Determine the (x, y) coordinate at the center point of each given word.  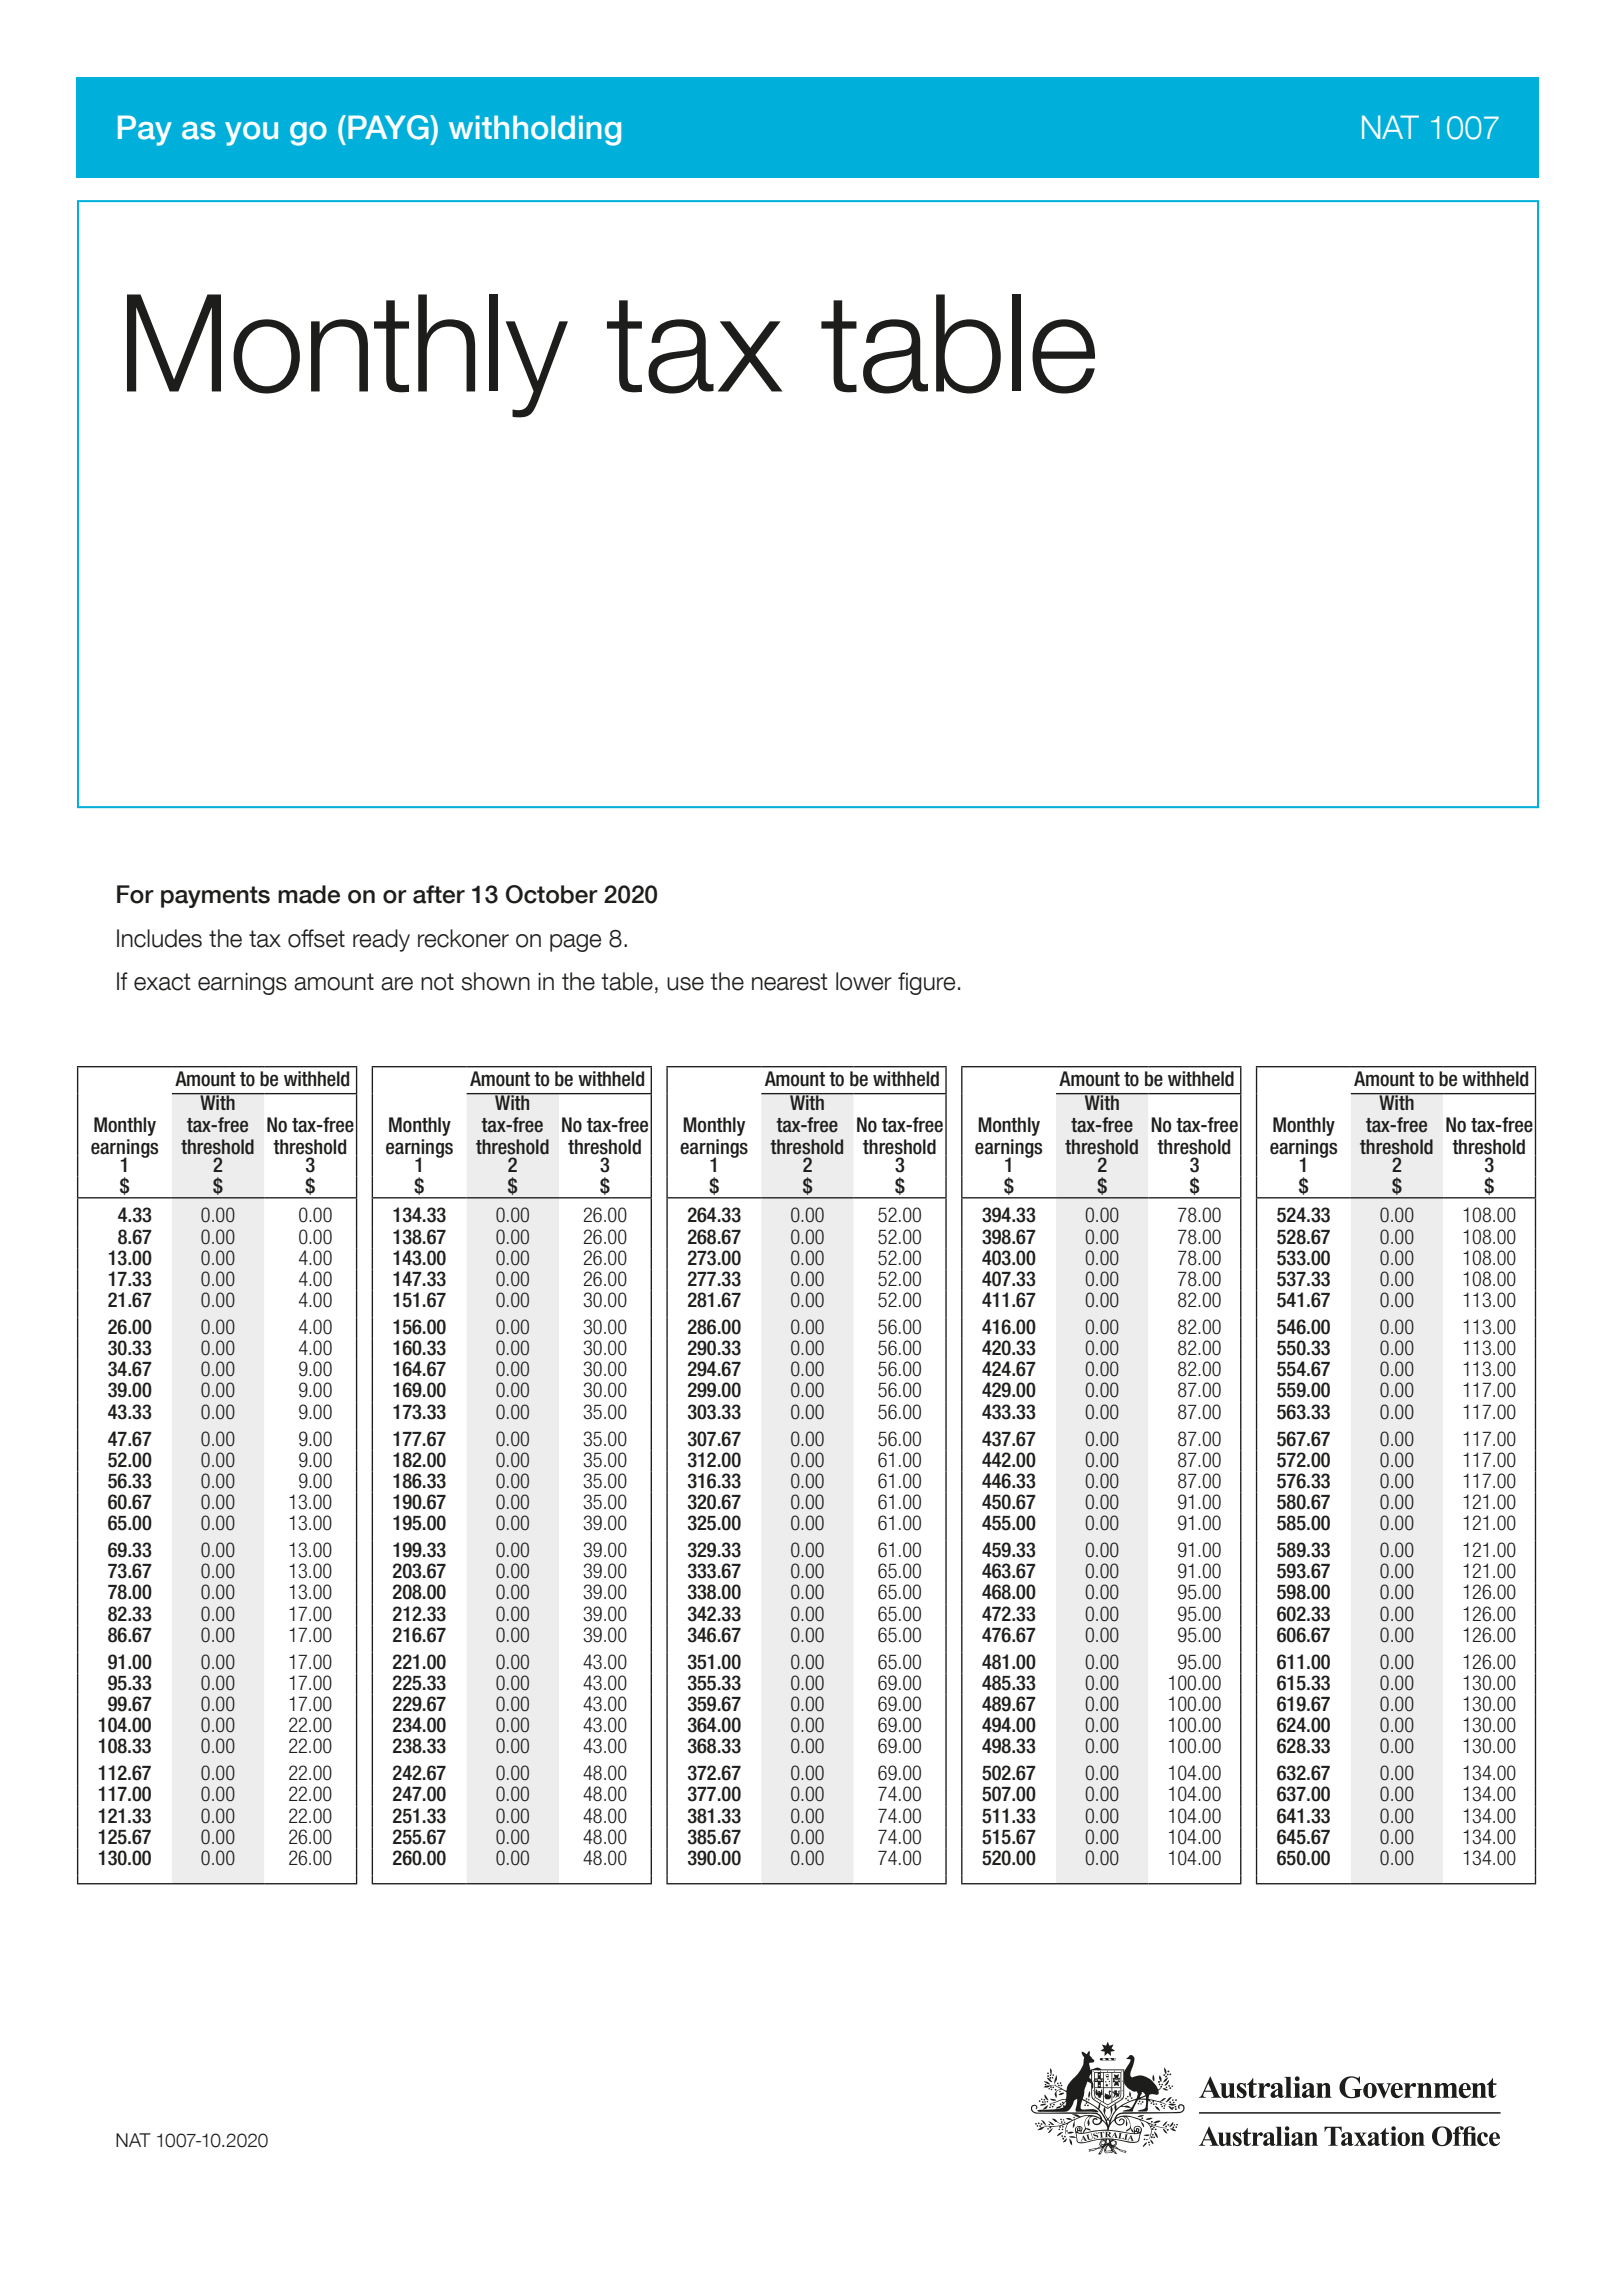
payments (215, 897)
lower (864, 981)
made (309, 894)
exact (162, 982)
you (251, 134)
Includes (159, 938)
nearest (790, 982)
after (439, 894)
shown (495, 981)
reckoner (463, 938)
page (575, 943)
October (552, 894)
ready (381, 940)
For (135, 894)
